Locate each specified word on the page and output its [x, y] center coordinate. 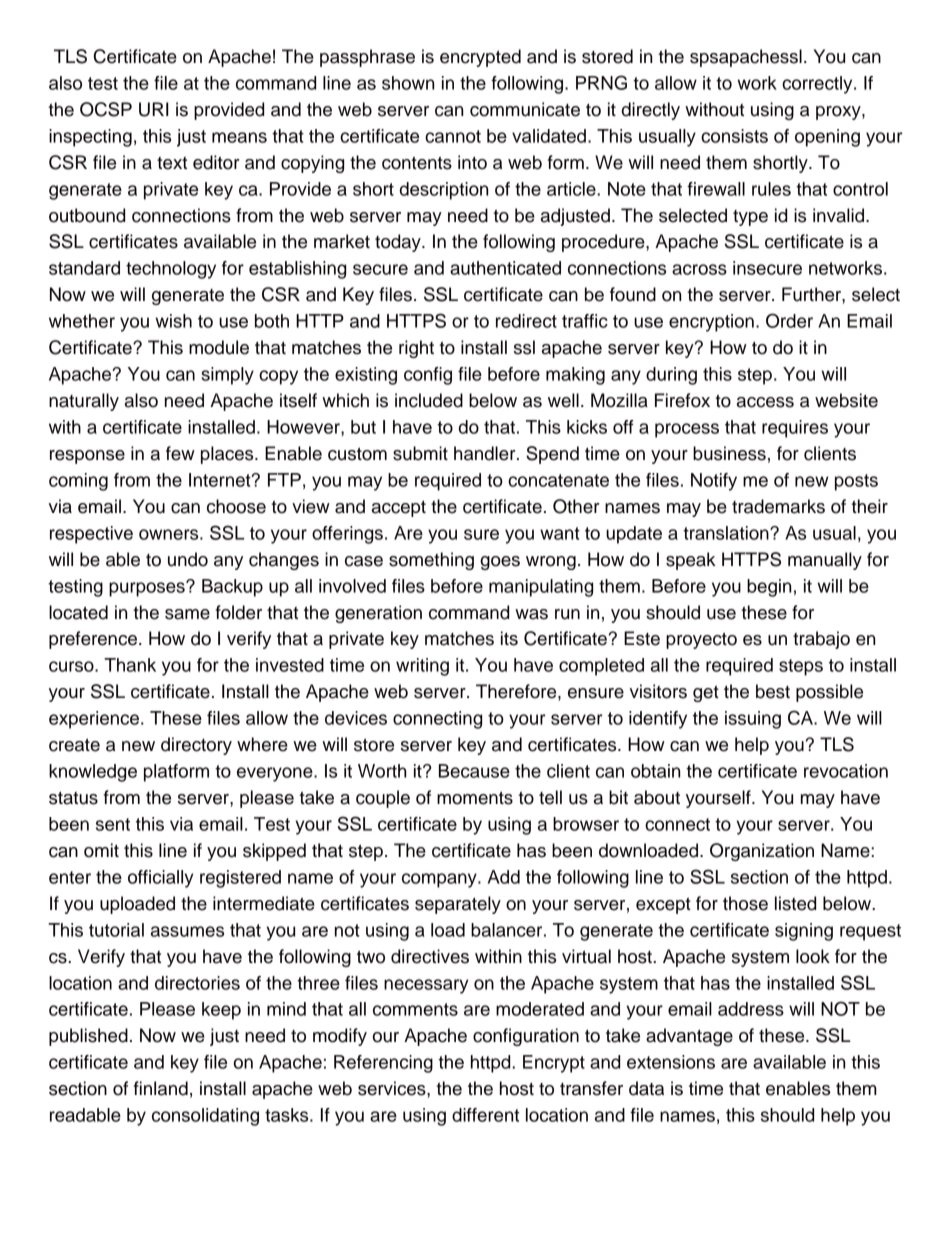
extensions [671, 1062]
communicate [525, 109]
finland [161, 1088]
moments [475, 798]
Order [789, 320]
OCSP [106, 109]
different [485, 1115]
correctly [818, 85]
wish [173, 321]
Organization [762, 852]
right [416, 349]
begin [769, 588]
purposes [148, 589]
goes [500, 563]
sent [113, 824]
